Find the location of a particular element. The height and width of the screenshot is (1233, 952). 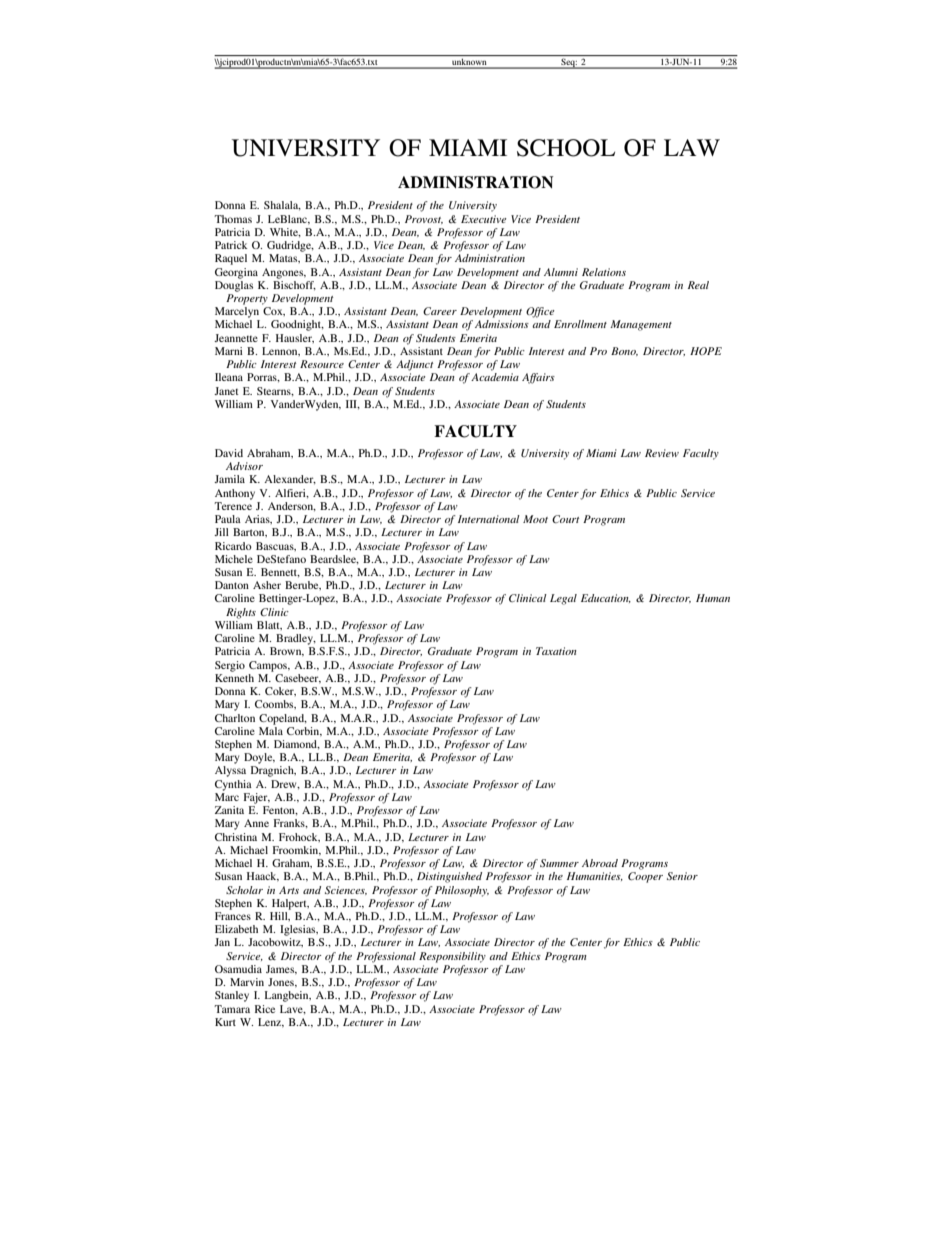

SCHOOL is located at coordinates (566, 148).
